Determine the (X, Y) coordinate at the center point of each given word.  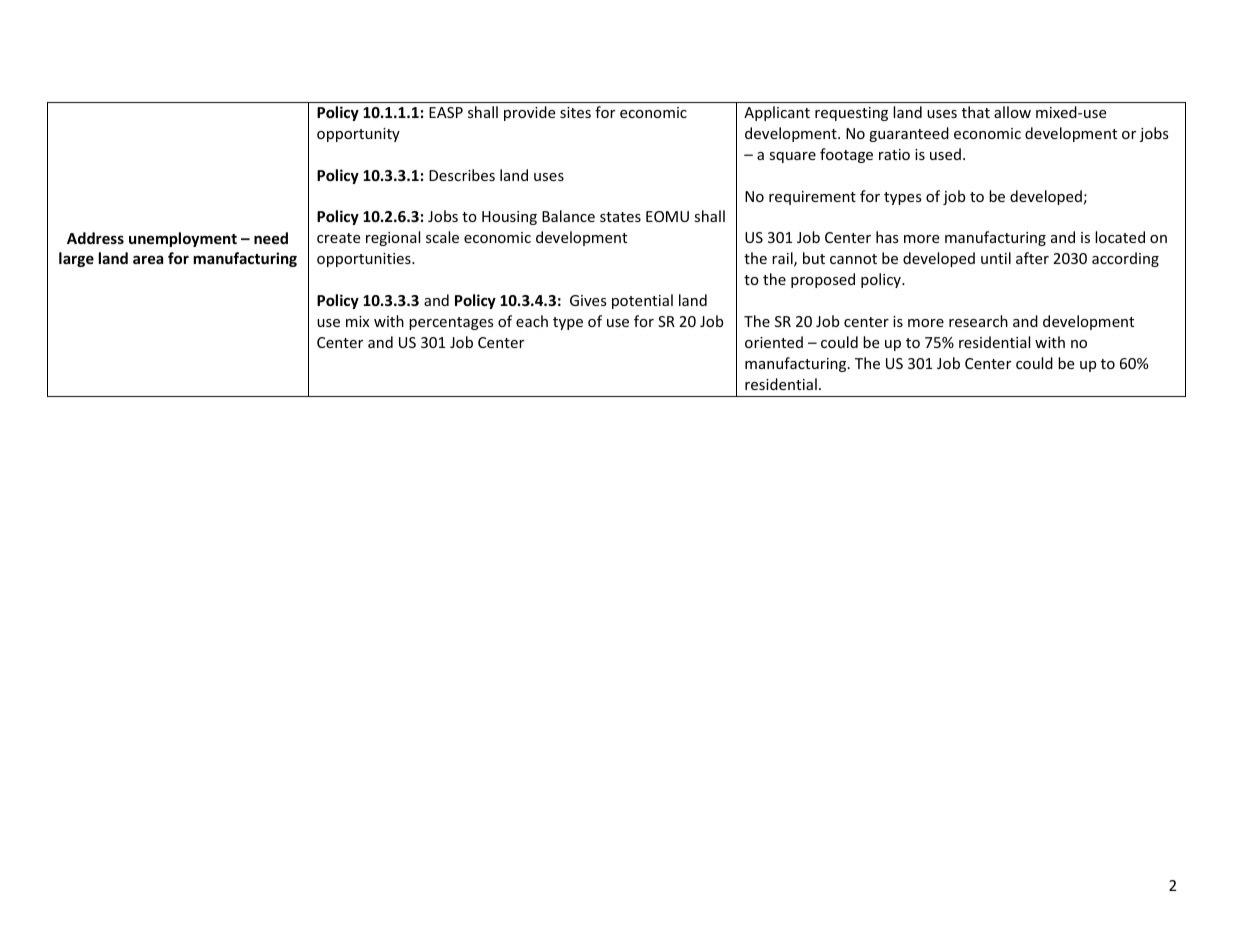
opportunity (358, 135)
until (996, 258)
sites (575, 112)
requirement (812, 198)
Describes (462, 175)
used (945, 154)
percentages (451, 323)
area (148, 259)
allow (1012, 112)
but (814, 258)
